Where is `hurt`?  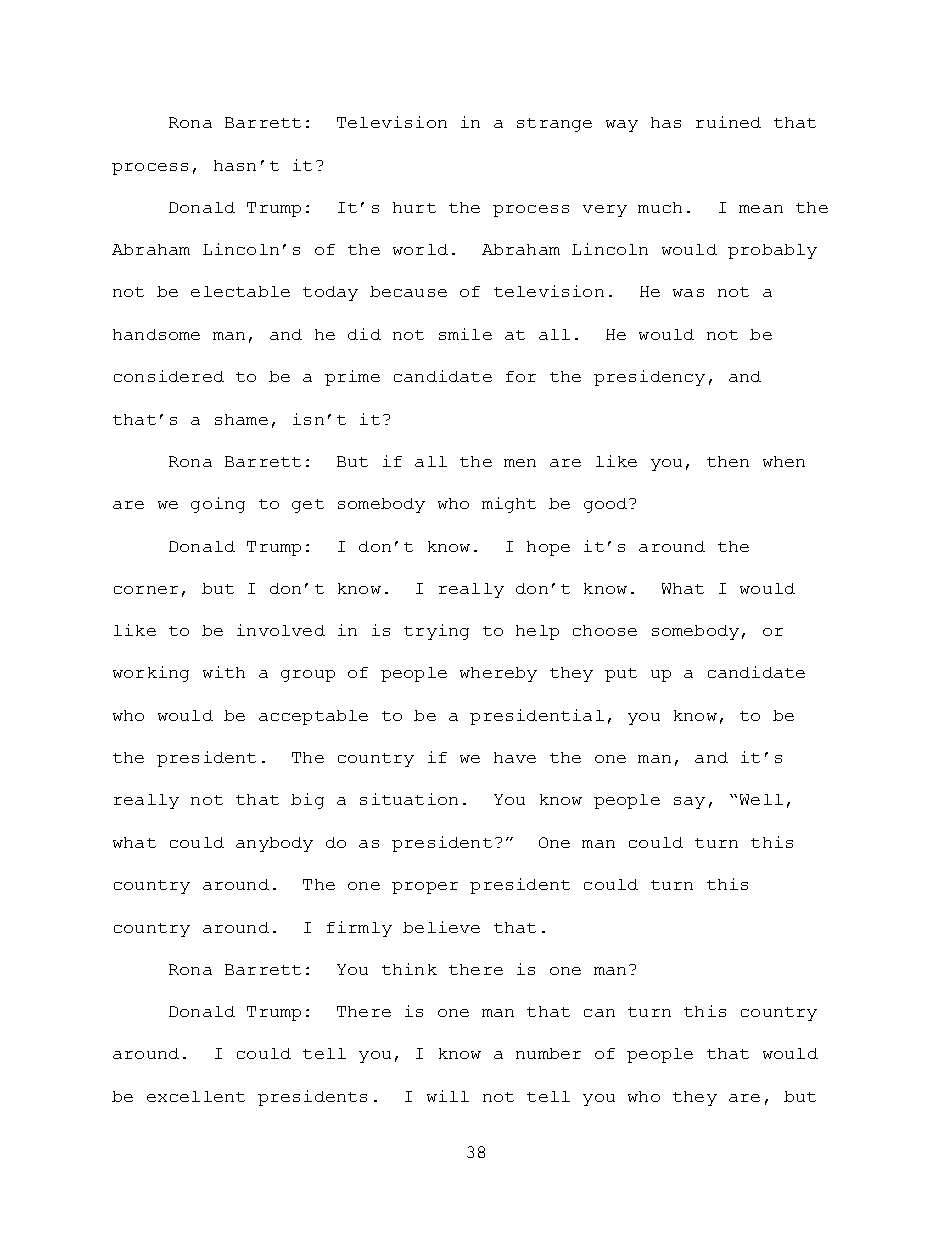
hurt is located at coordinates (414, 207).
